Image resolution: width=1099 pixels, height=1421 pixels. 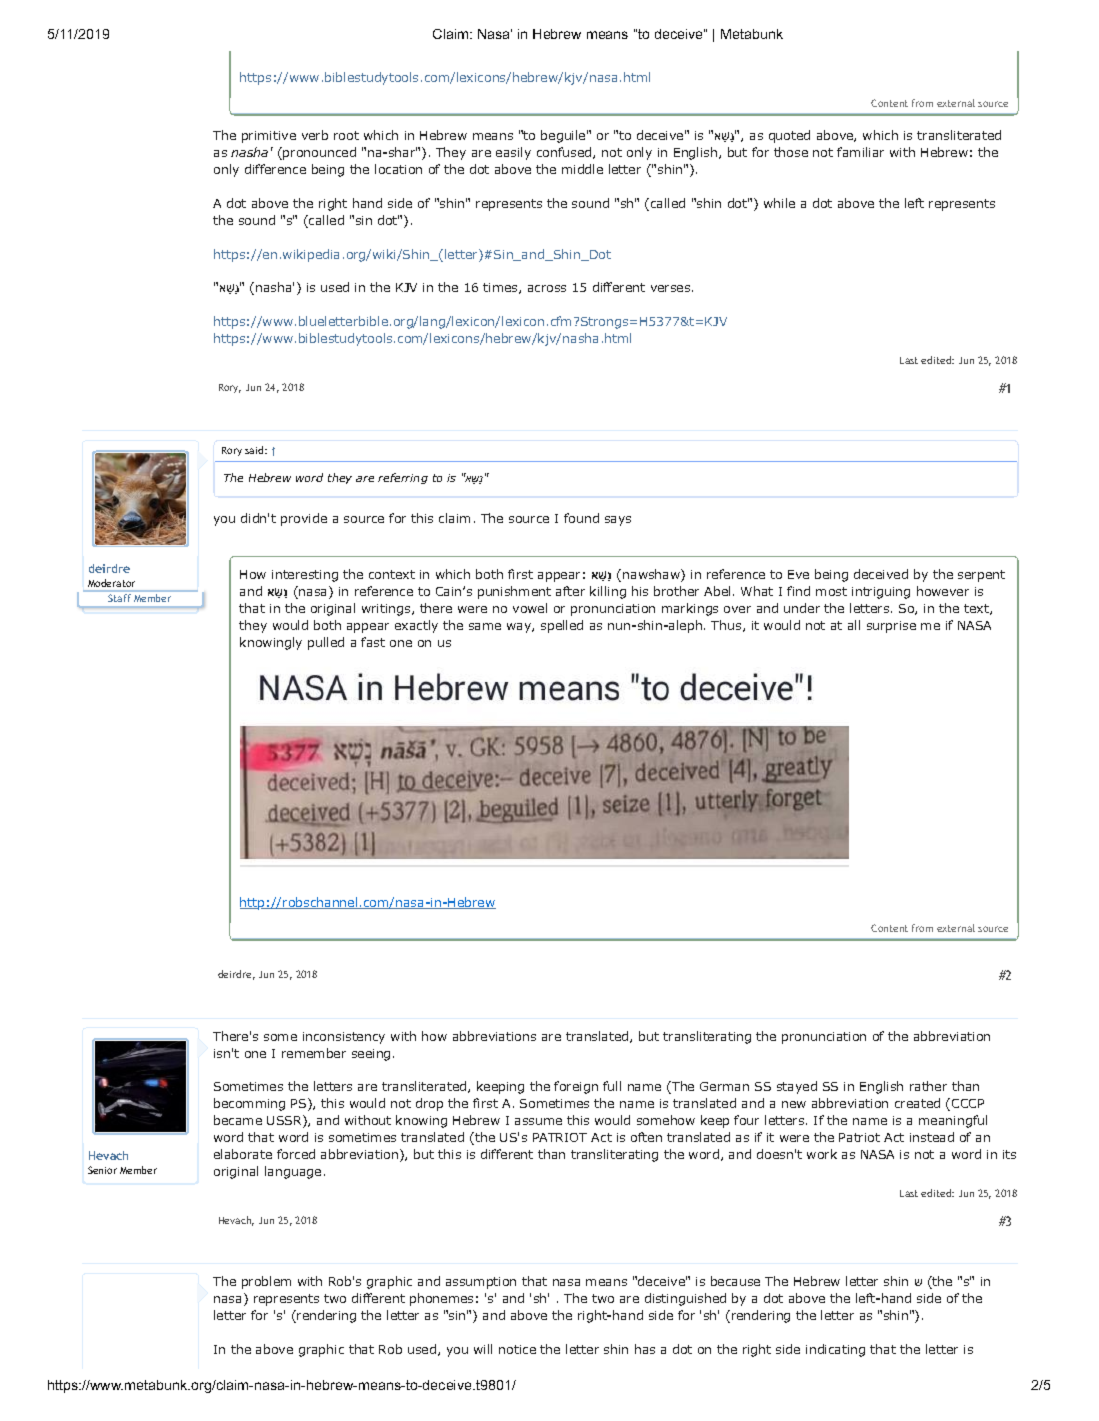 What do you see at coordinates (582, 169) in the document?
I see `middle` at bounding box center [582, 169].
